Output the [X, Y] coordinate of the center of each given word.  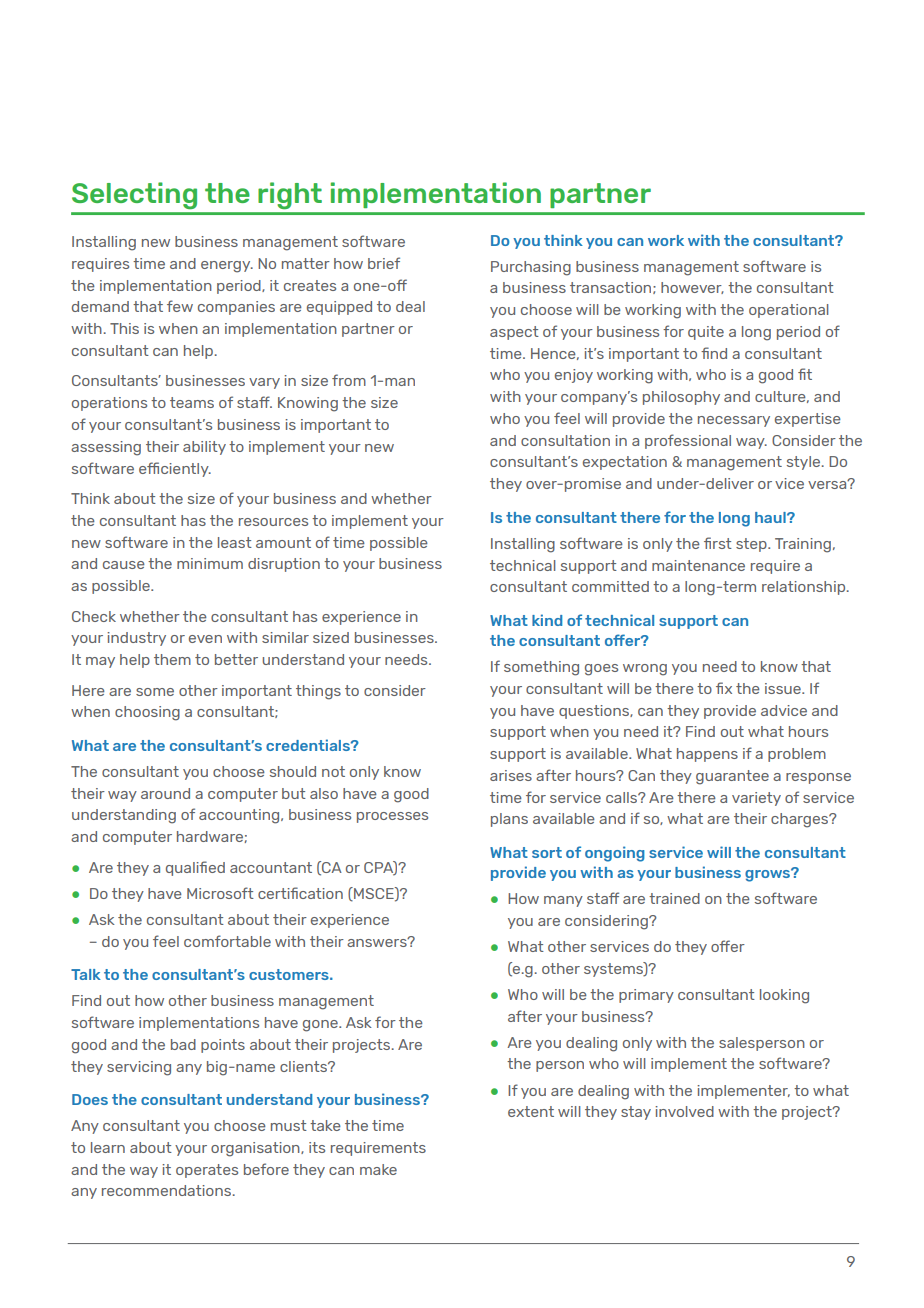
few [180, 306]
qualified [195, 868]
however [692, 288]
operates [207, 1171]
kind [547, 620]
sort [547, 852]
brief [384, 263]
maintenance [698, 565]
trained [674, 898]
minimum [210, 563]
